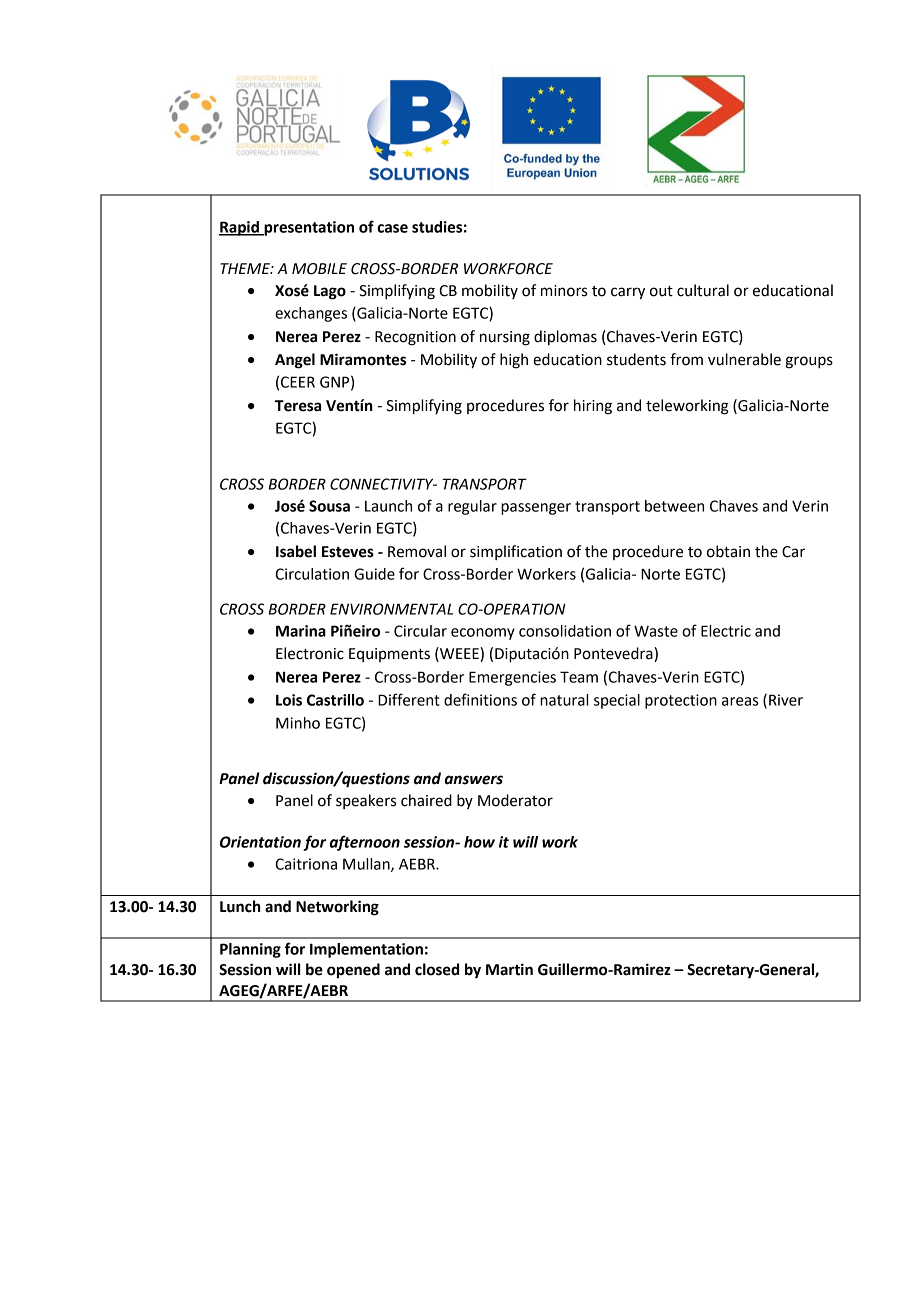  I want to click on Minho, so click(298, 723).
